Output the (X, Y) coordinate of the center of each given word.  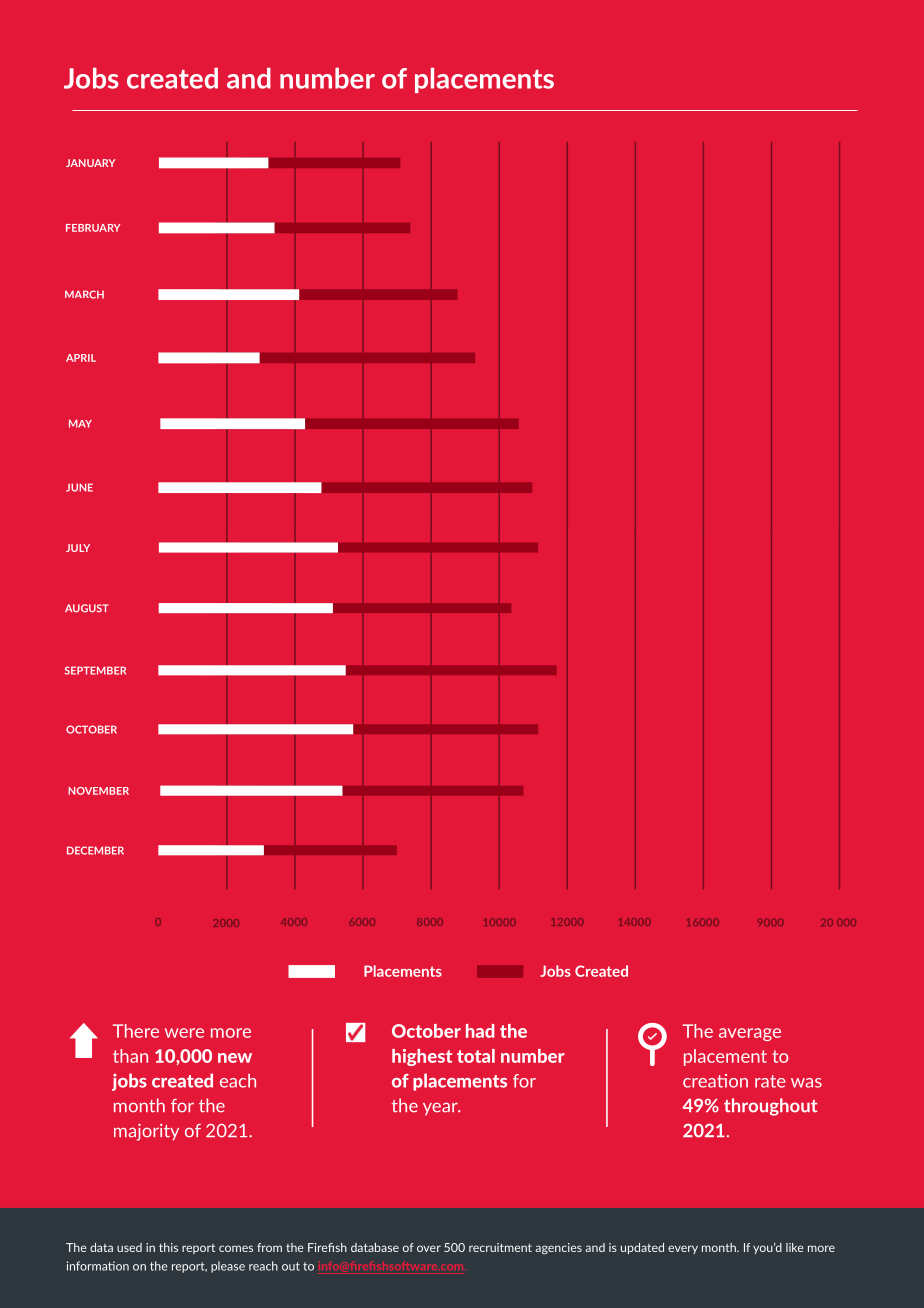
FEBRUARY (93, 228)
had (480, 1031)
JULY (78, 548)
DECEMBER (95, 850)
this (168, 1247)
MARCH (84, 294)
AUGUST (87, 608)
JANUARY (90, 163)
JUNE (79, 487)
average (750, 1034)
